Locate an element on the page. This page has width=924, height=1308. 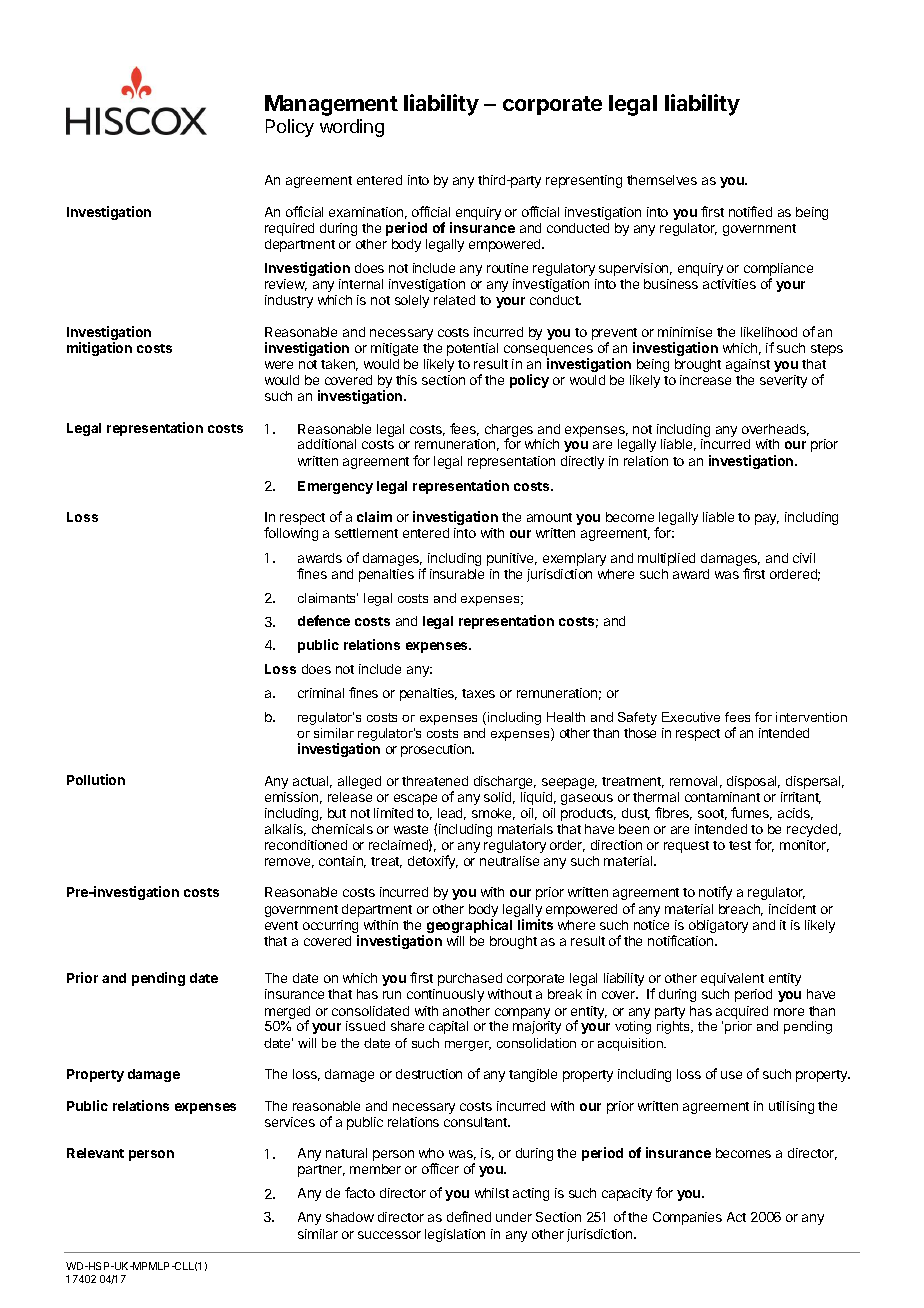
themselves is located at coordinates (662, 180).
